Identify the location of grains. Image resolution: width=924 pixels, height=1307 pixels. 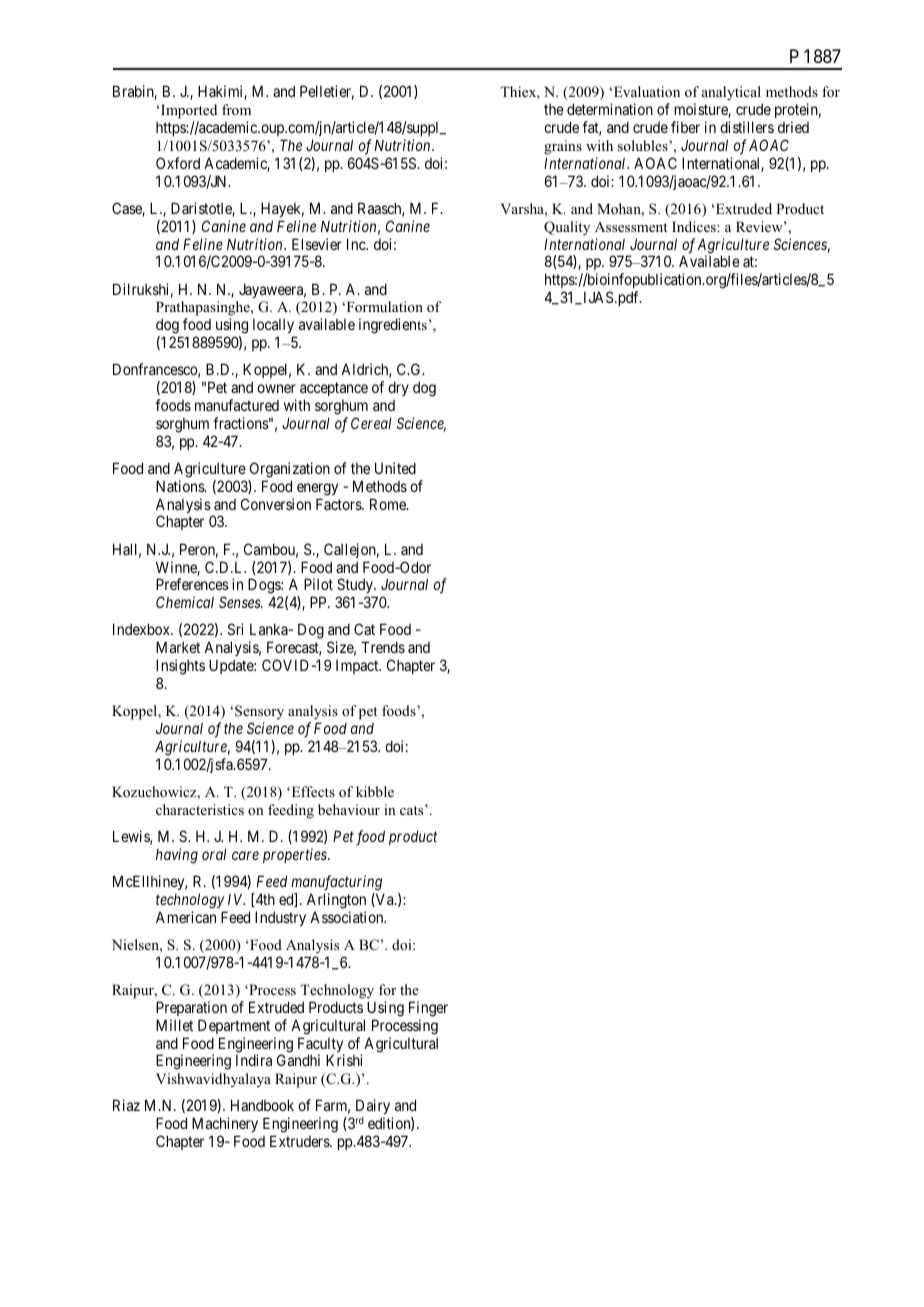
(563, 147).
